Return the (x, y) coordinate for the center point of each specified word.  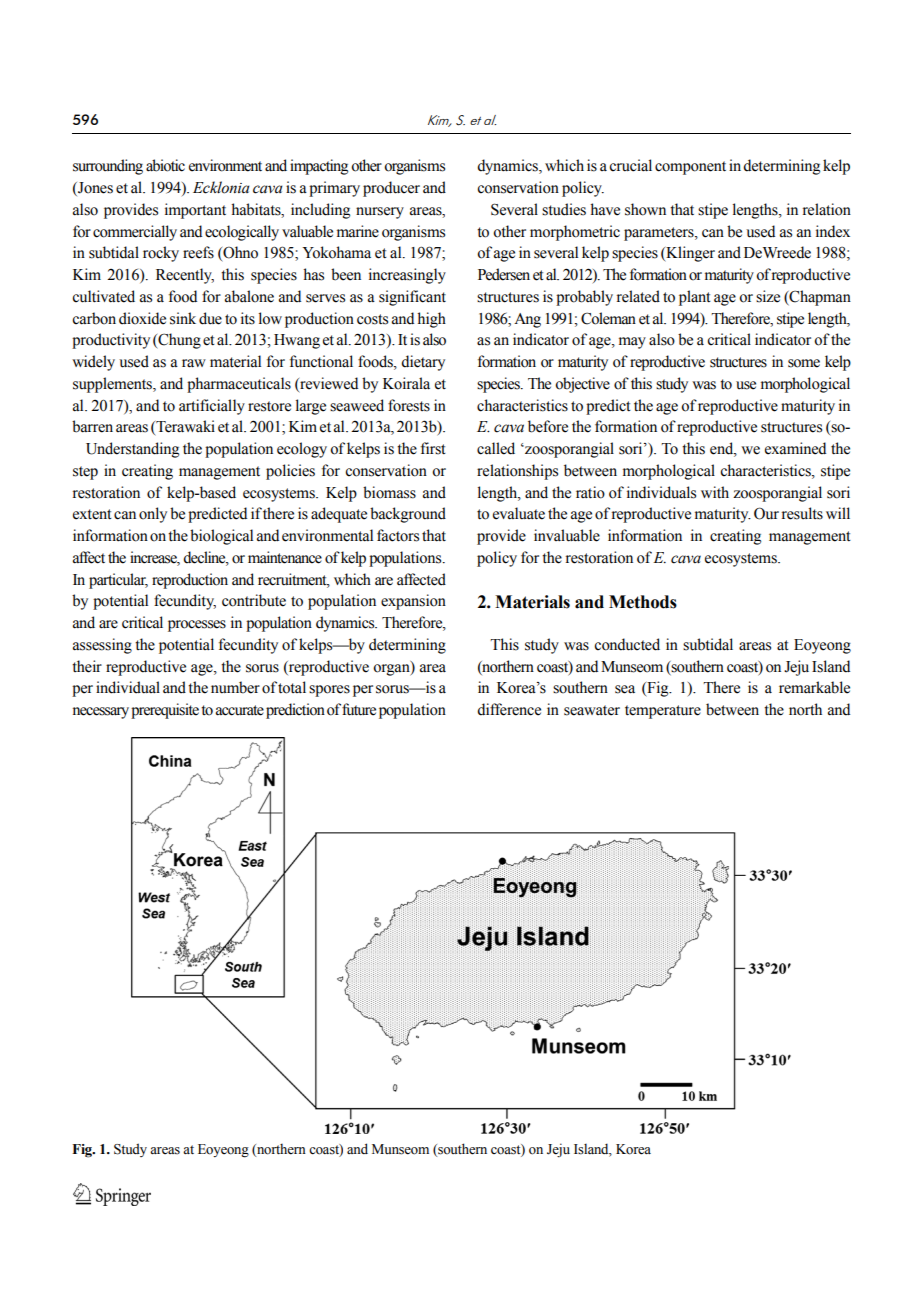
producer (391, 189)
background (408, 515)
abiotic (165, 165)
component (690, 168)
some (804, 363)
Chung (178, 341)
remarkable (814, 687)
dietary (423, 363)
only (153, 515)
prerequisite (165, 711)
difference (509, 709)
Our (766, 513)
